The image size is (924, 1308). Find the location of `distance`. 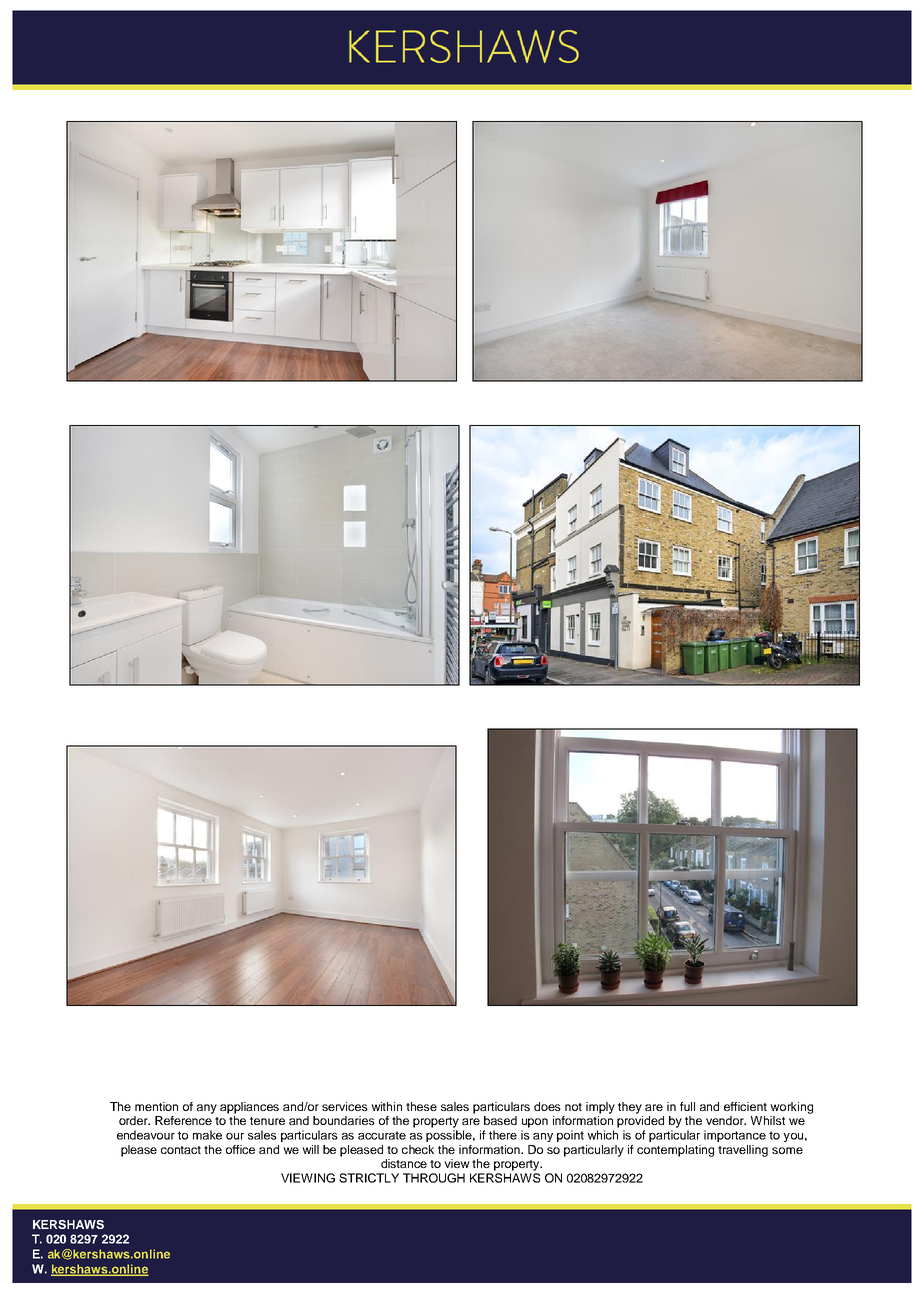

distance is located at coordinates (404, 1163).
